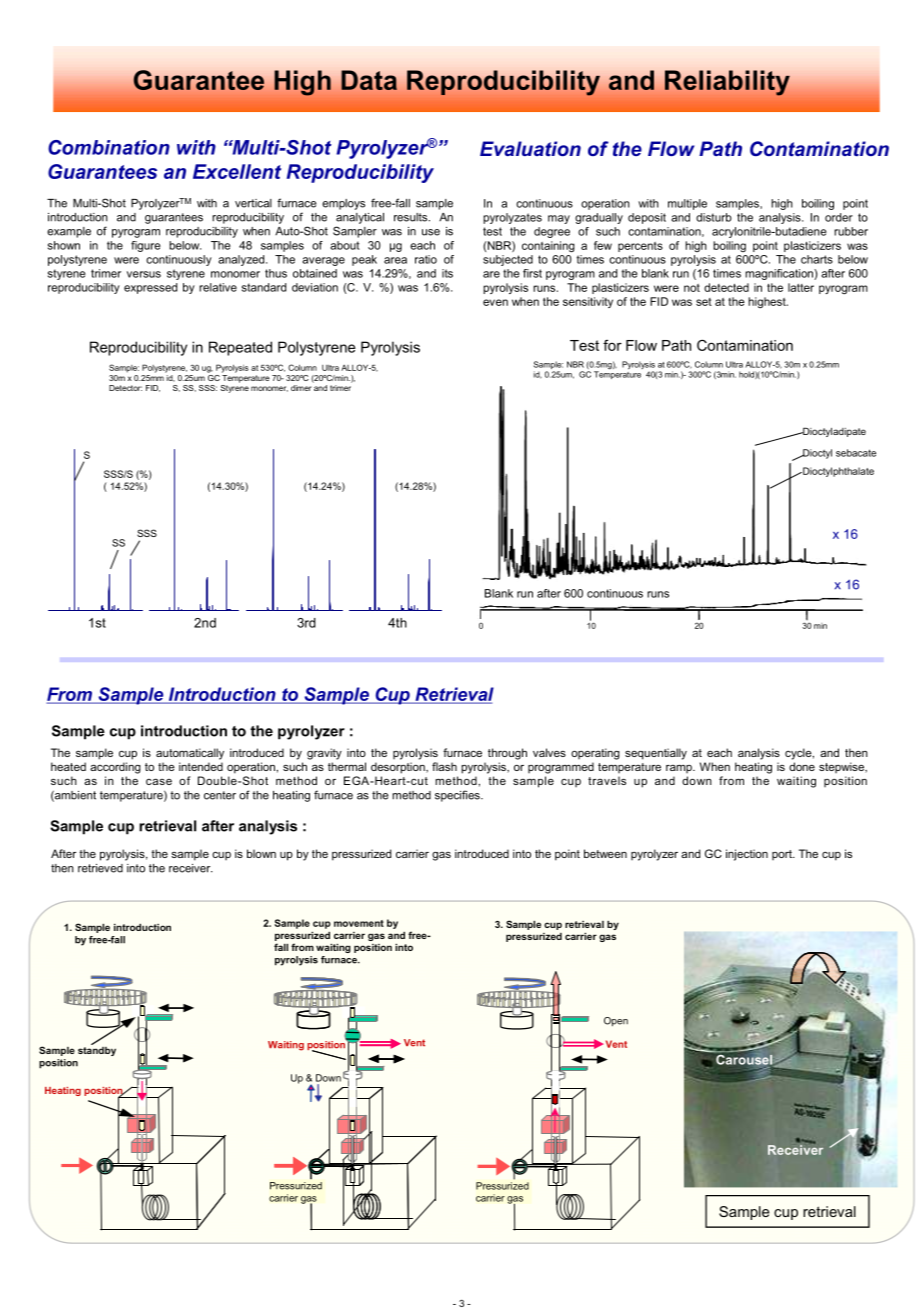 Image resolution: width=924 pixels, height=1308 pixels. Describe the element at coordinates (507, 754) in the screenshot. I see `through` at that location.
